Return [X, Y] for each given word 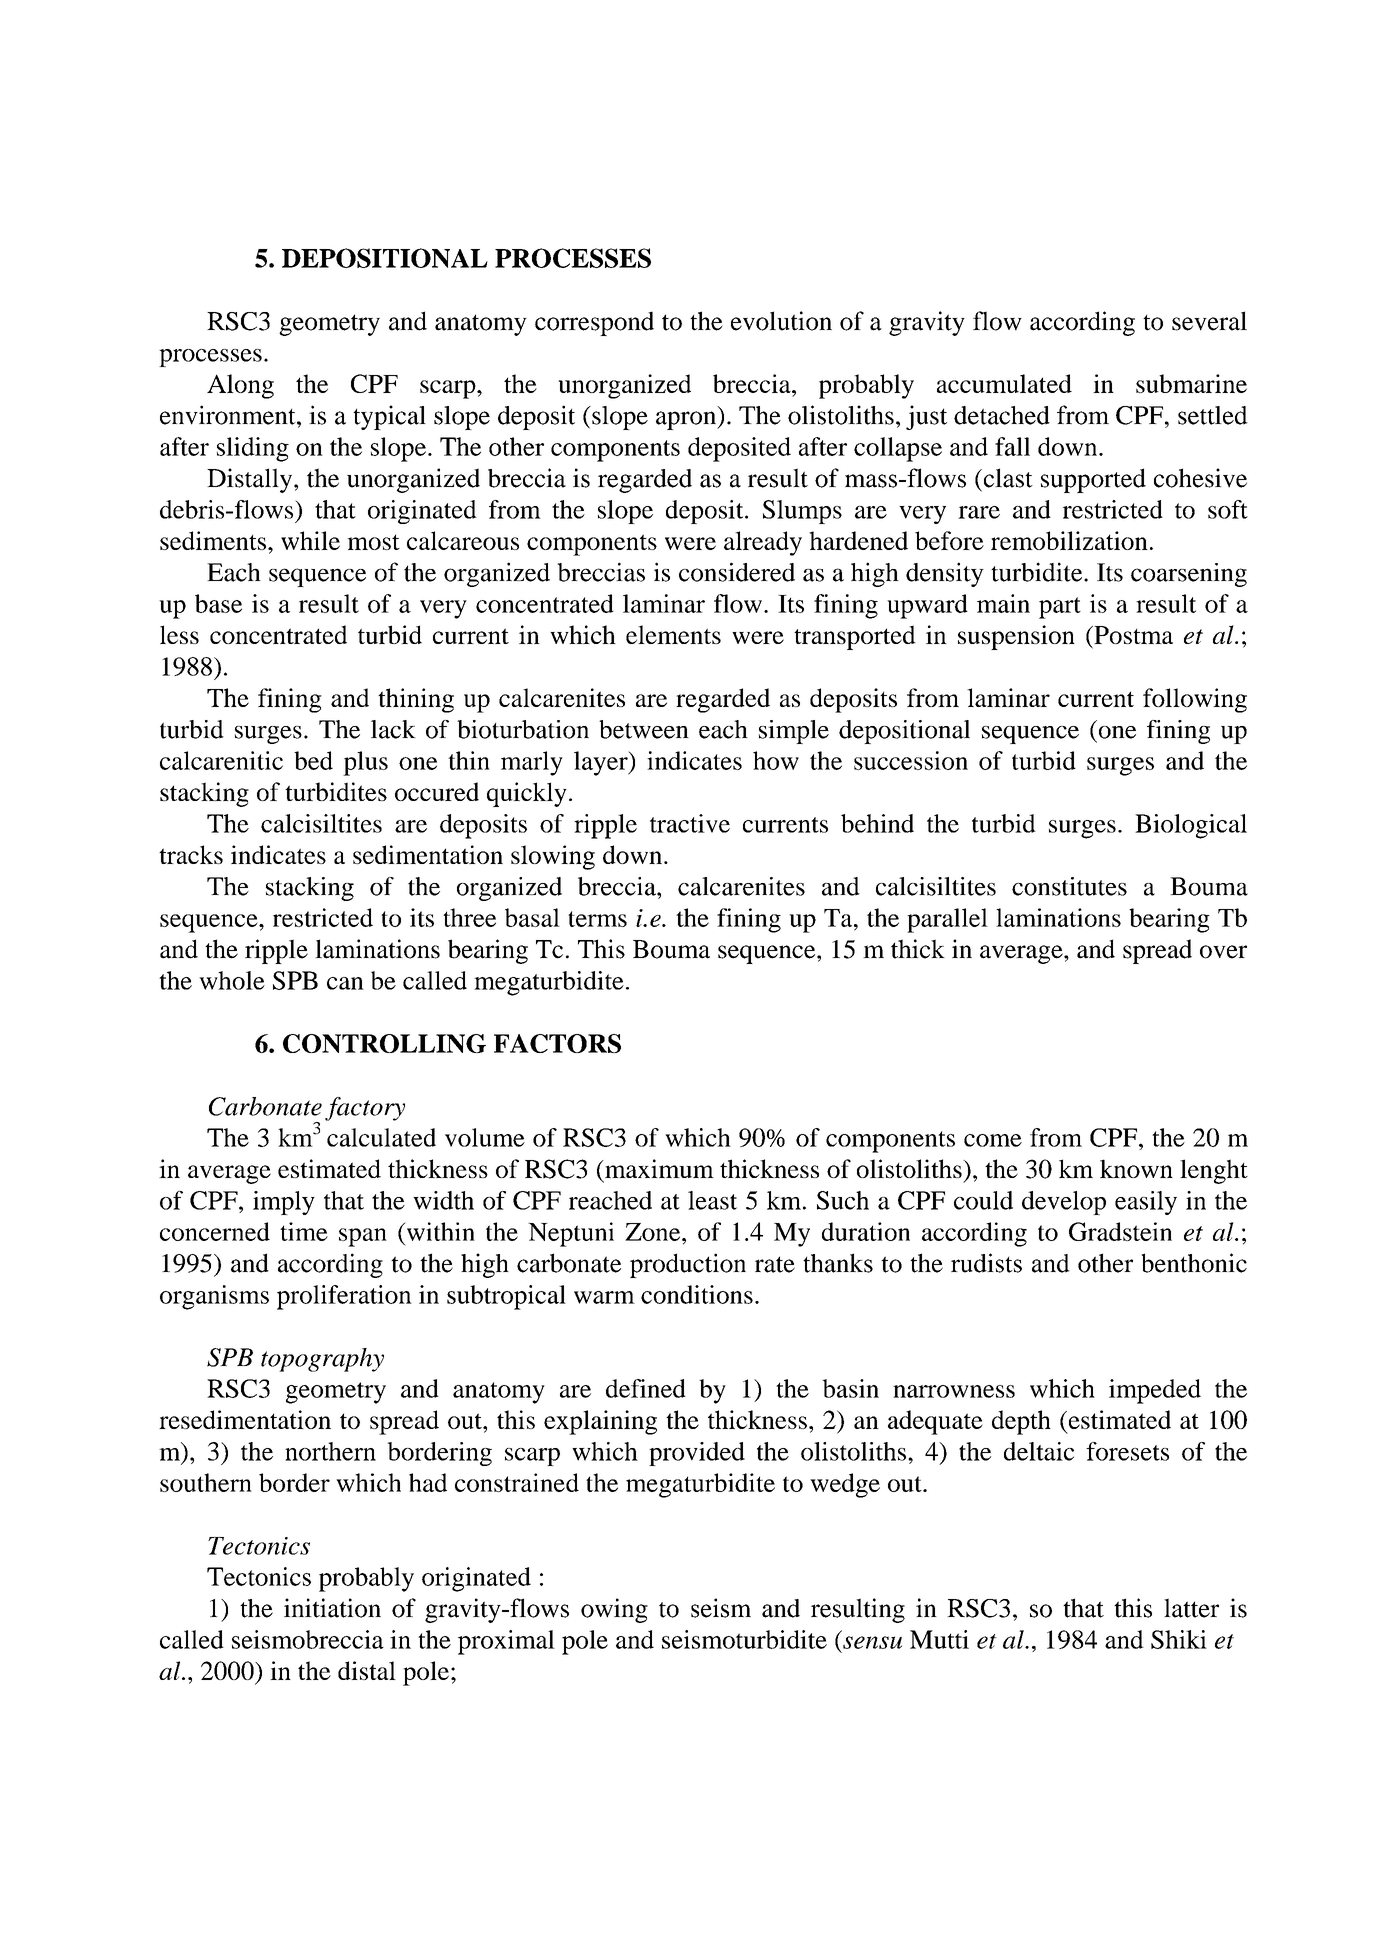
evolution [781, 321]
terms [597, 919]
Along [240, 386]
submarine [1191, 383]
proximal [506, 1642]
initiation [332, 1608]
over [1223, 952]
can [345, 983]
